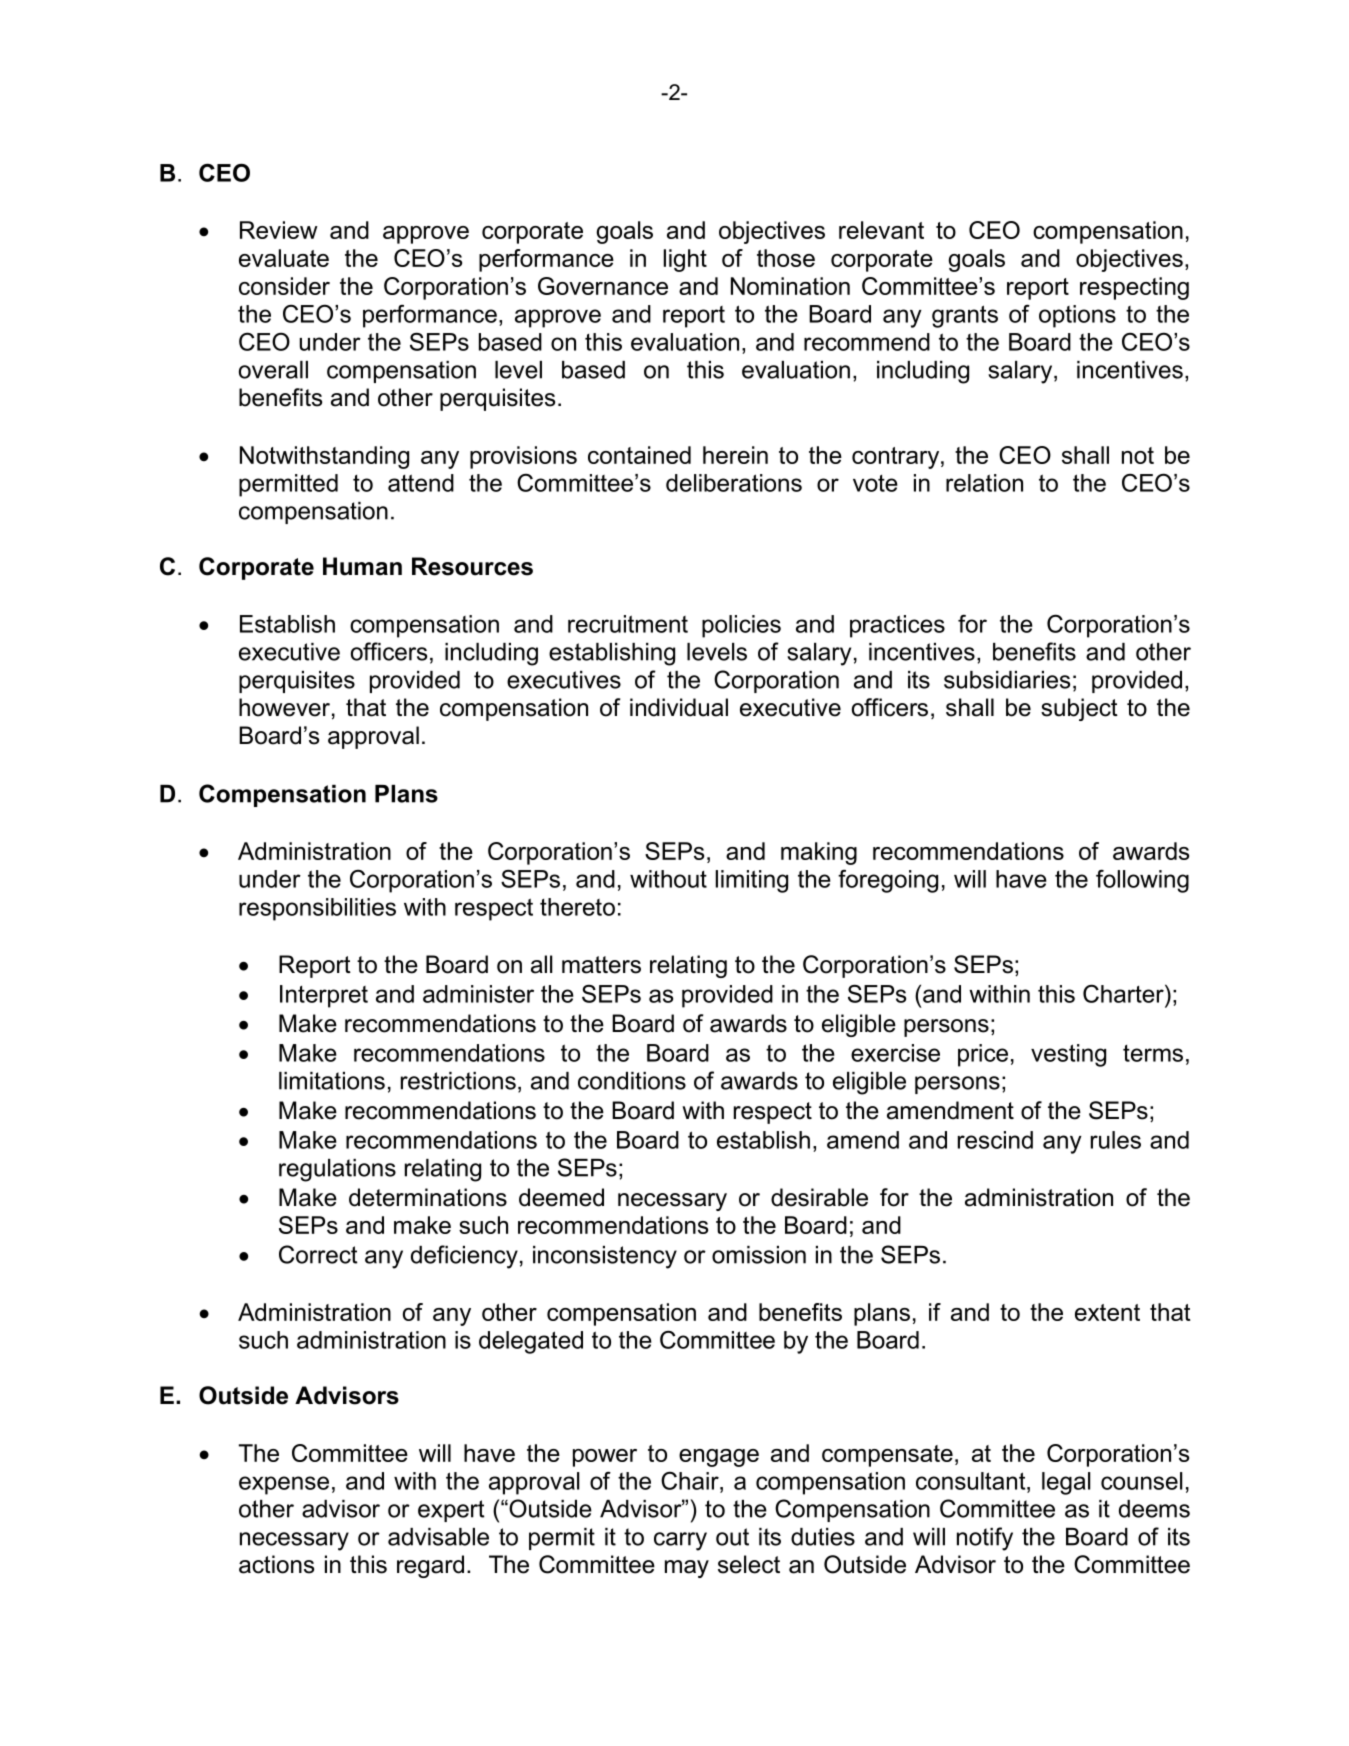 This screenshot has height=1746, width=1349. Describe the element at coordinates (995, 1140) in the screenshot. I see `rescind` at that location.
